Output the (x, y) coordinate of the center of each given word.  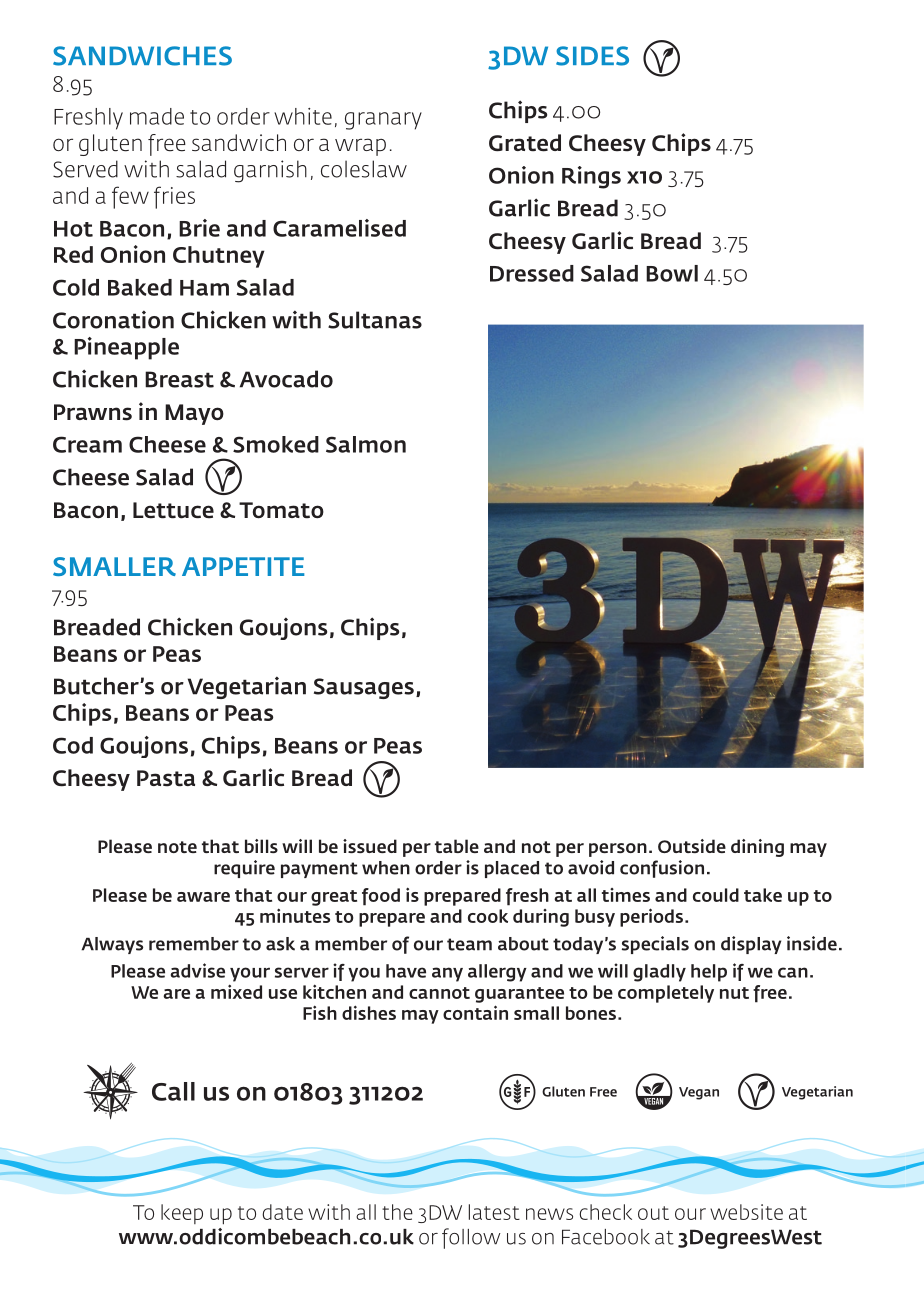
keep (182, 1214)
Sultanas (375, 320)
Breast (179, 379)
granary (383, 121)
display (751, 945)
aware (203, 897)
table (457, 846)
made (157, 116)
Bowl (672, 273)
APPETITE (243, 566)
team (469, 944)
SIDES (592, 56)
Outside (692, 846)
